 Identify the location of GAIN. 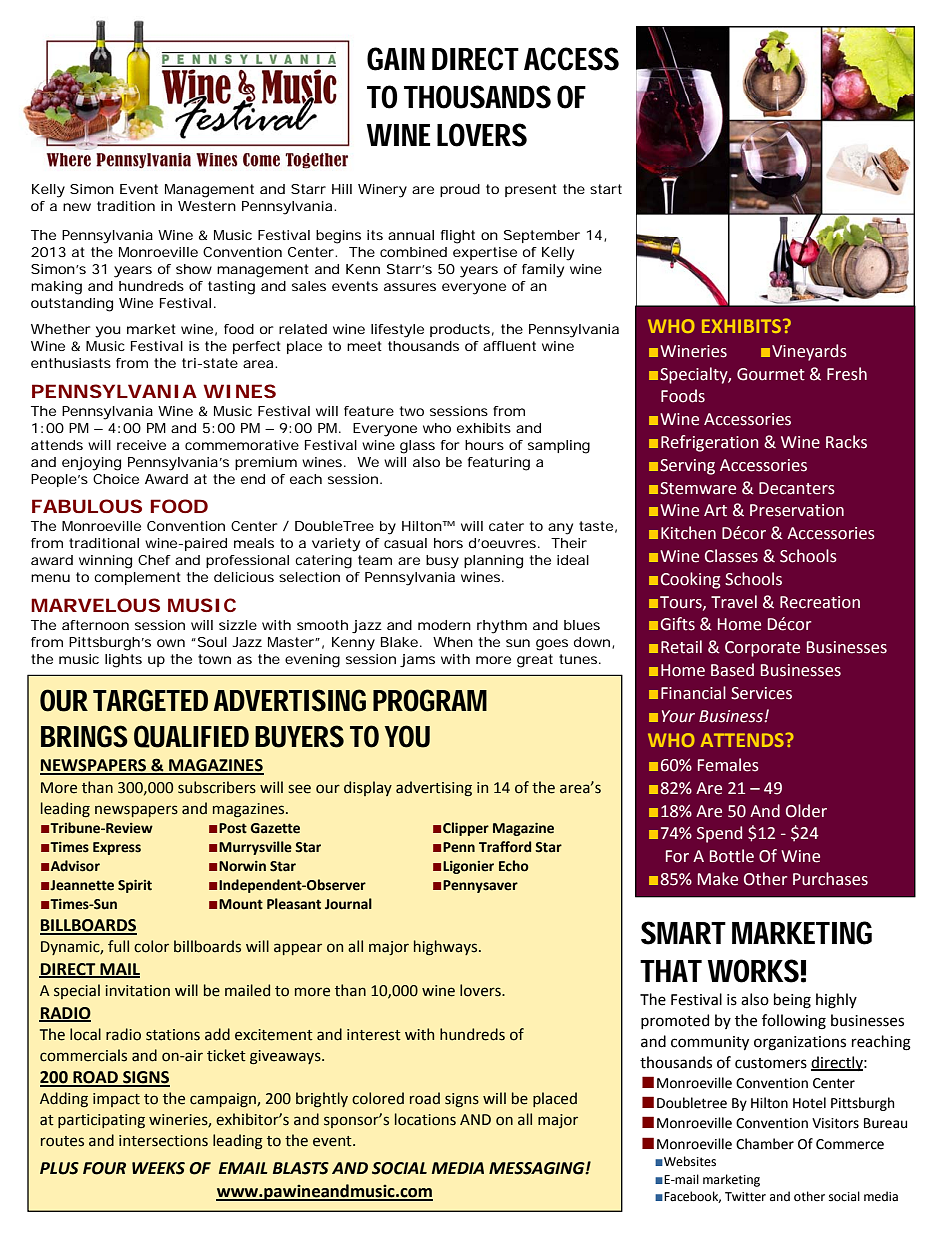
(396, 59).
